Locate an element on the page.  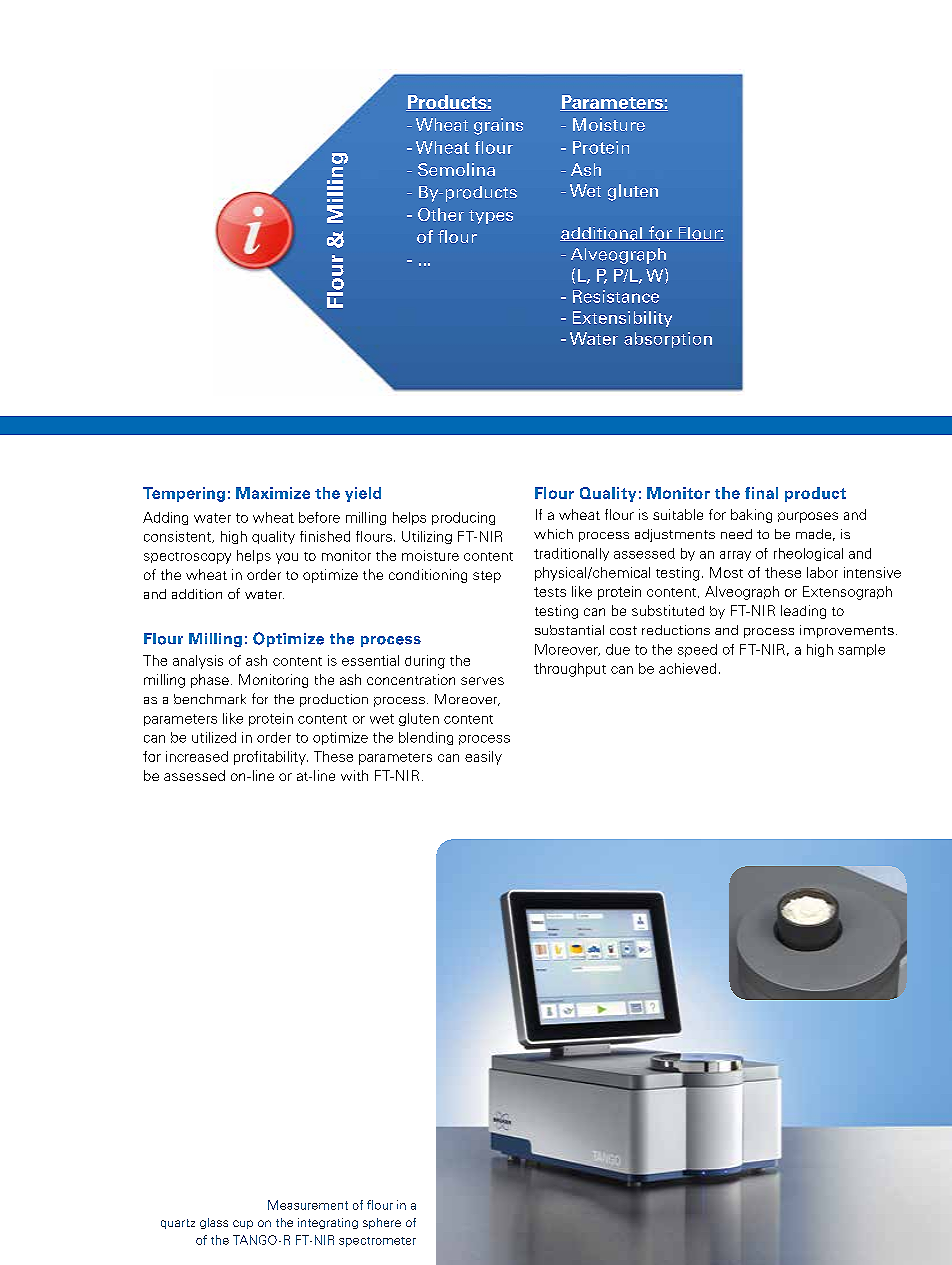
grains is located at coordinates (498, 126).
